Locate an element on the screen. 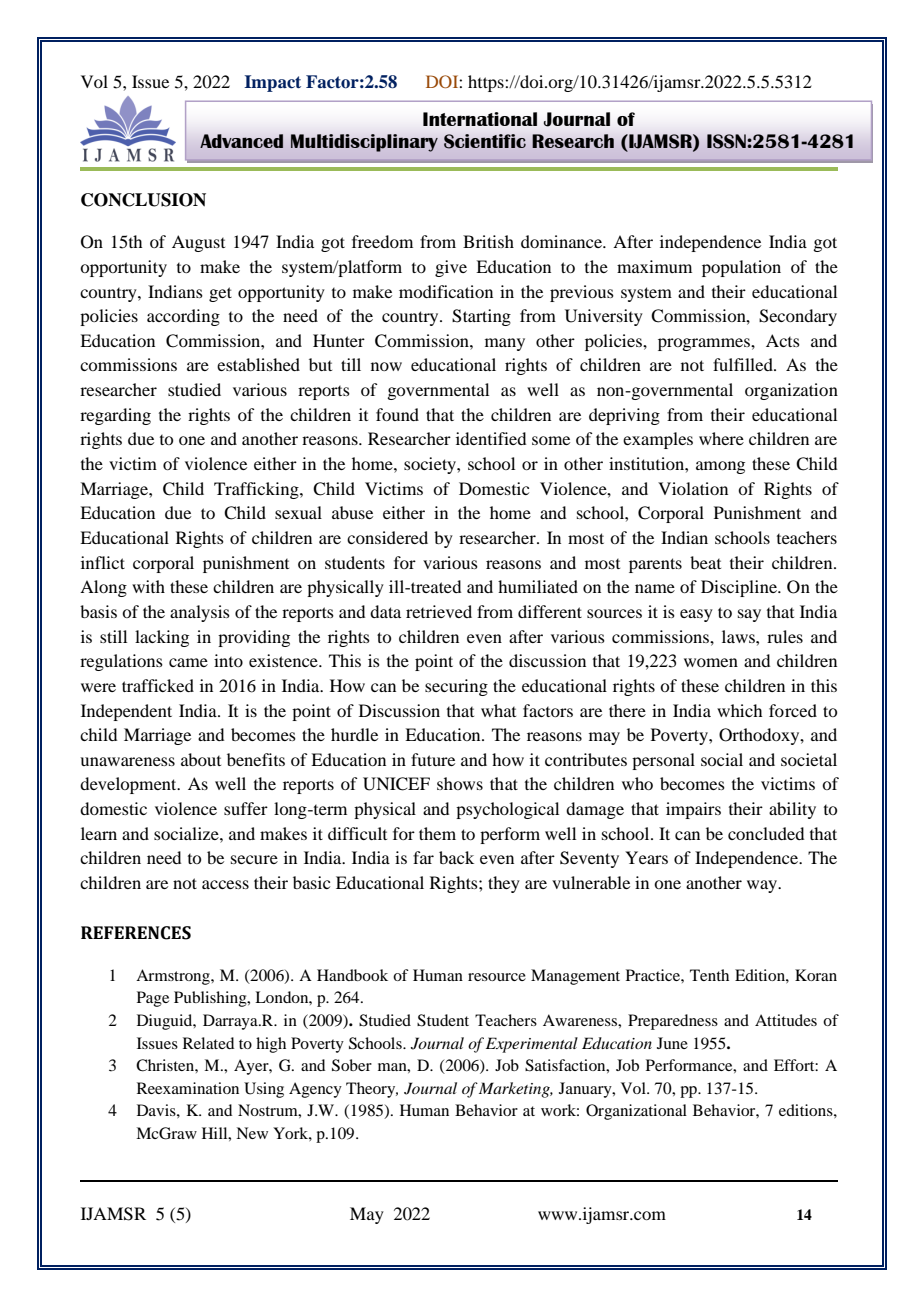 The image size is (924, 1307). where is located at coordinates (721, 438).
